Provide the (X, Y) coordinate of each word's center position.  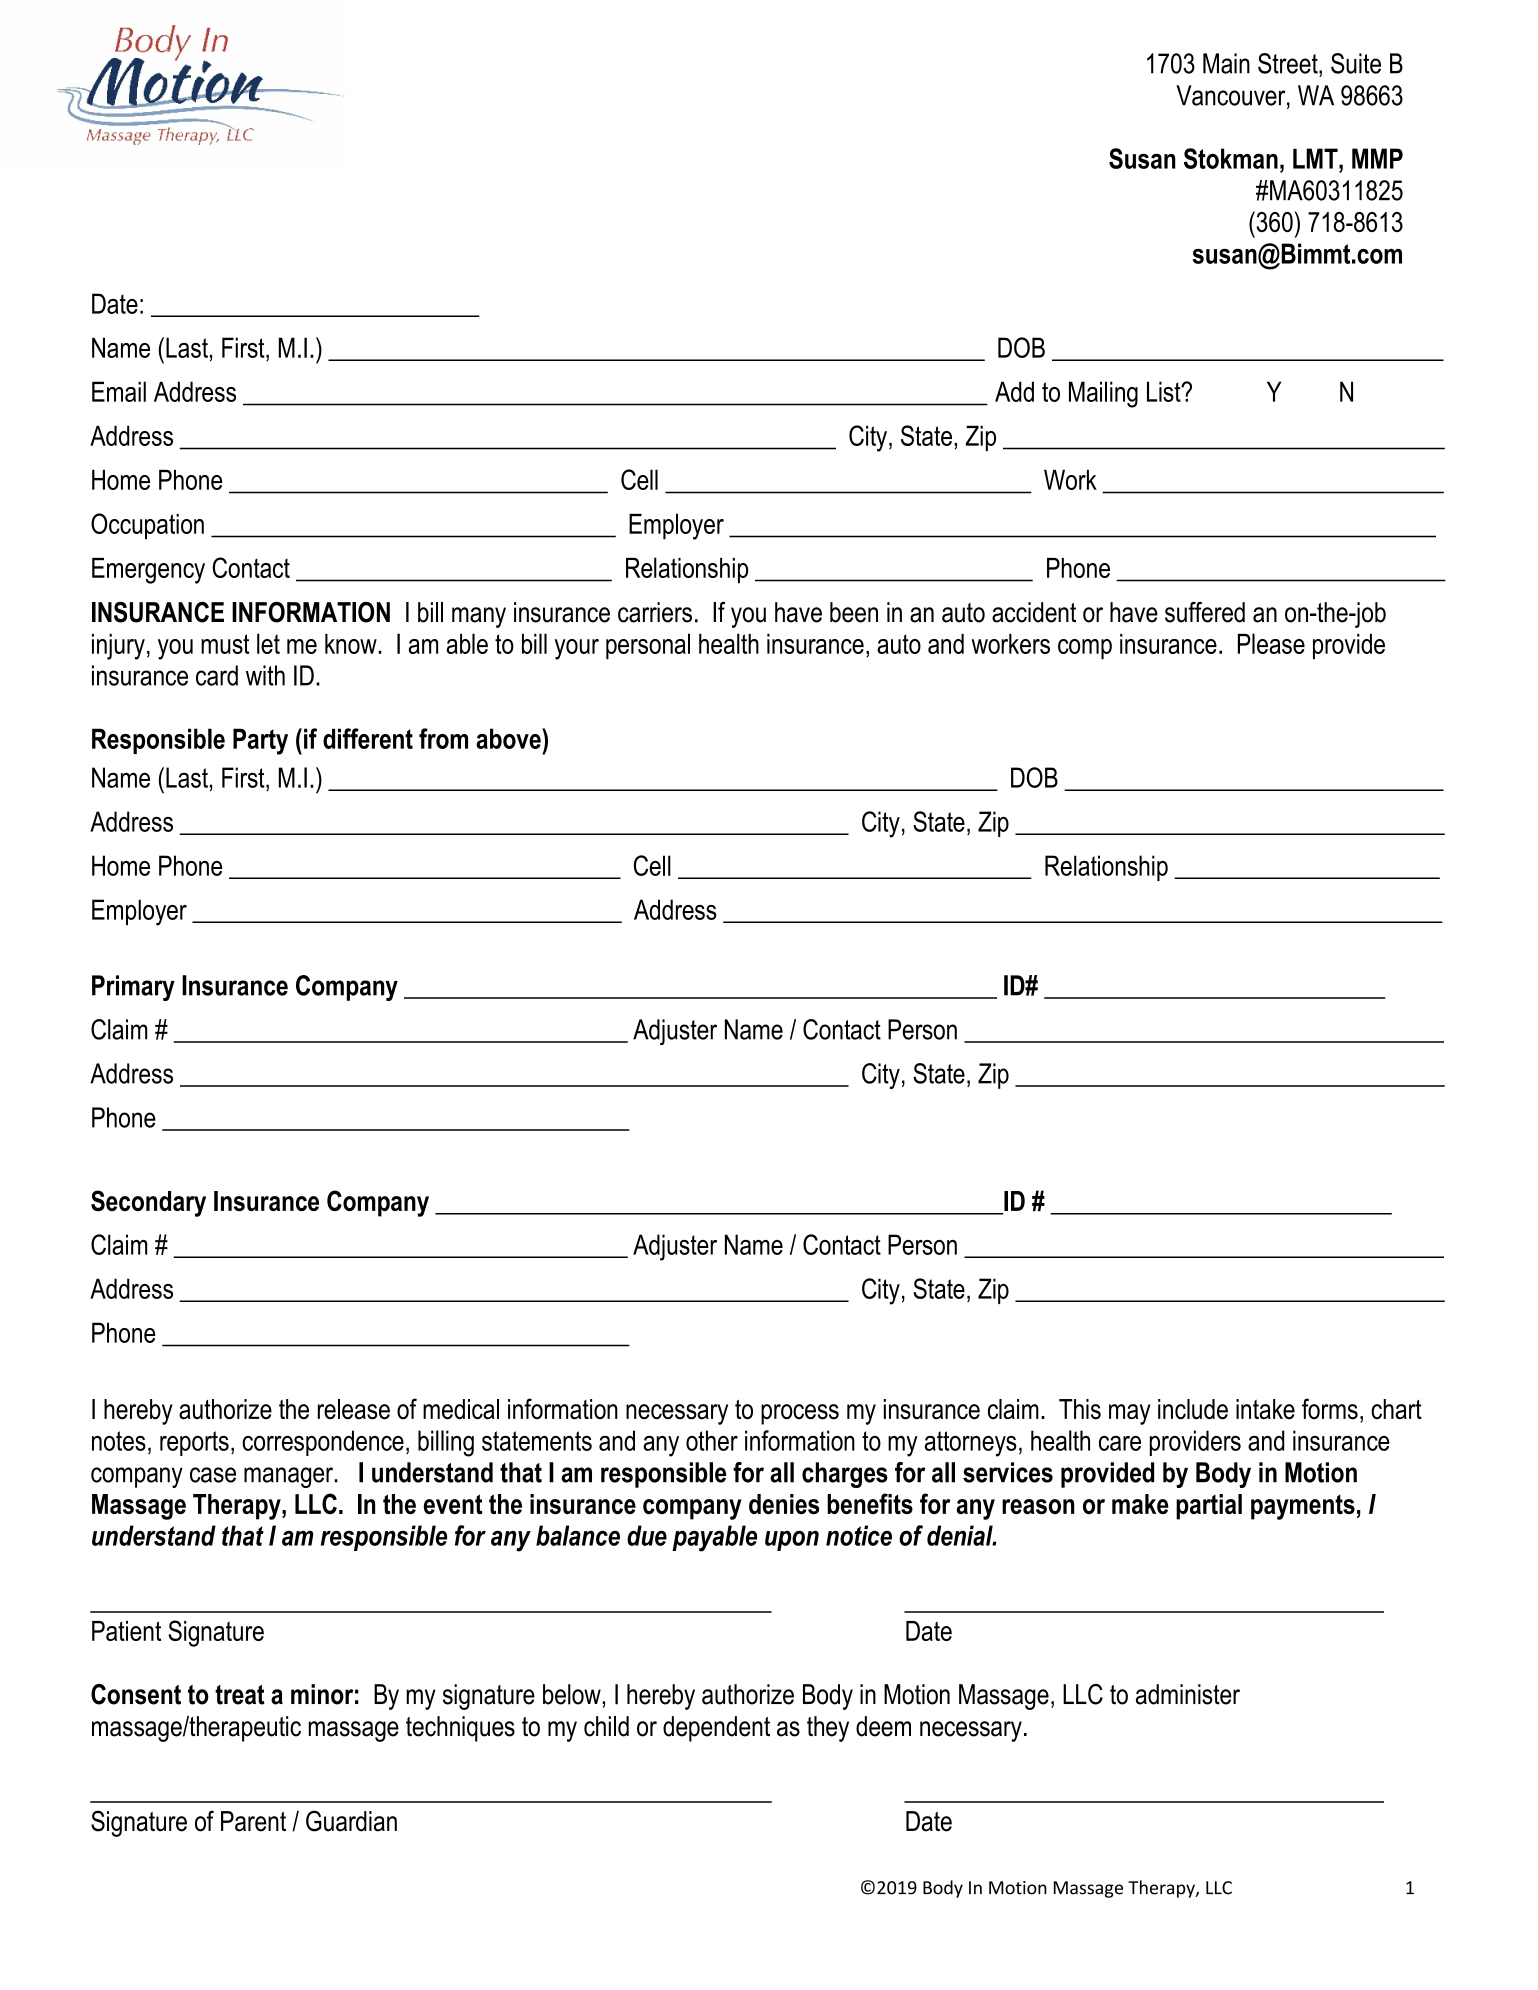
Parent (253, 1821)
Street (1289, 63)
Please (1271, 643)
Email (119, 391)
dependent (716, 1729)
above (509, 738)
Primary (133, 988)
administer (1188, 1694)
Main (1226, 63)
